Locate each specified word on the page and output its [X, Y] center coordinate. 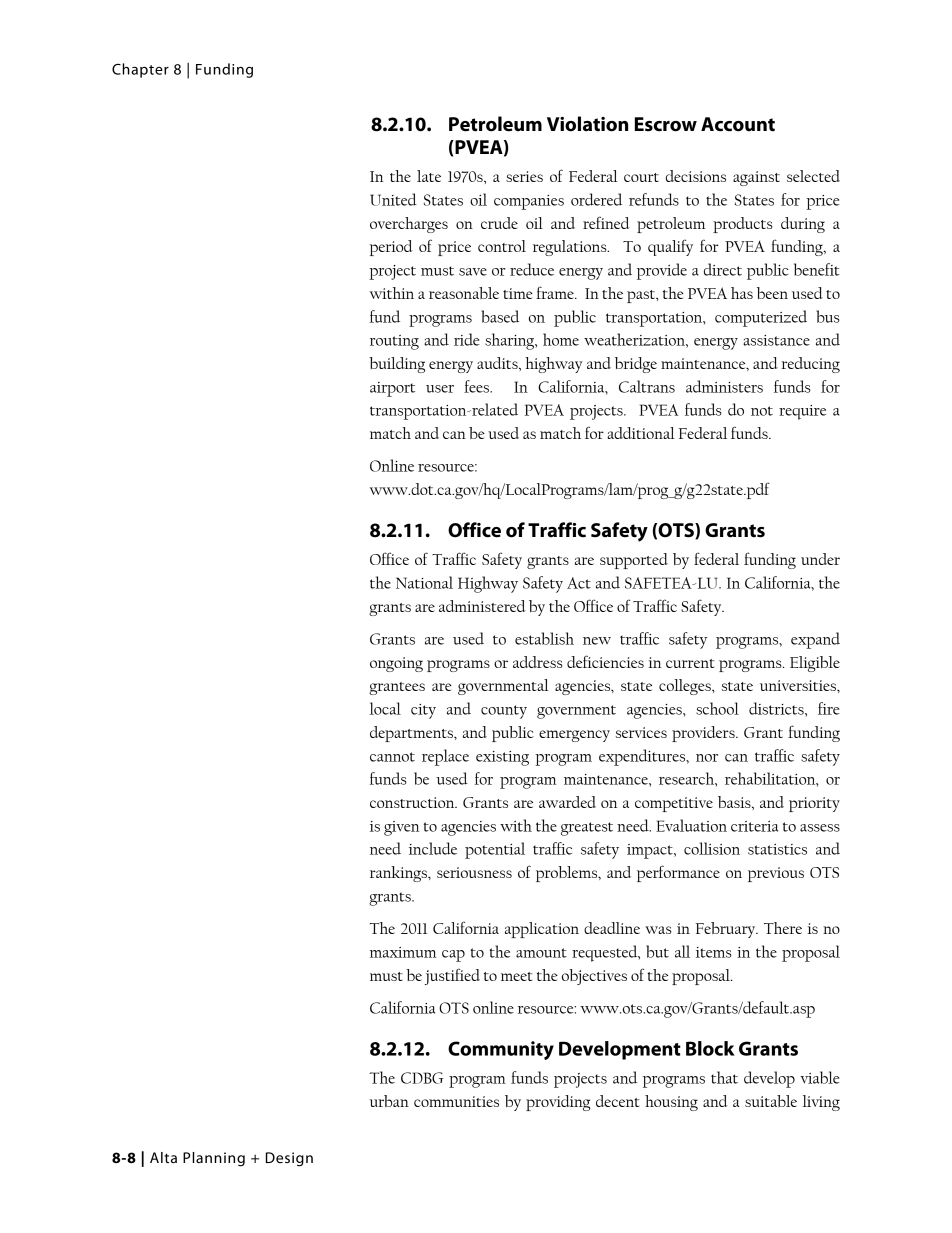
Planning [214, 1159]
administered [482, 606]
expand [815, 640]
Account [738, 124]
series [524, 176]
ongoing [396, 664]
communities [456, 1101]
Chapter [140, 70]
